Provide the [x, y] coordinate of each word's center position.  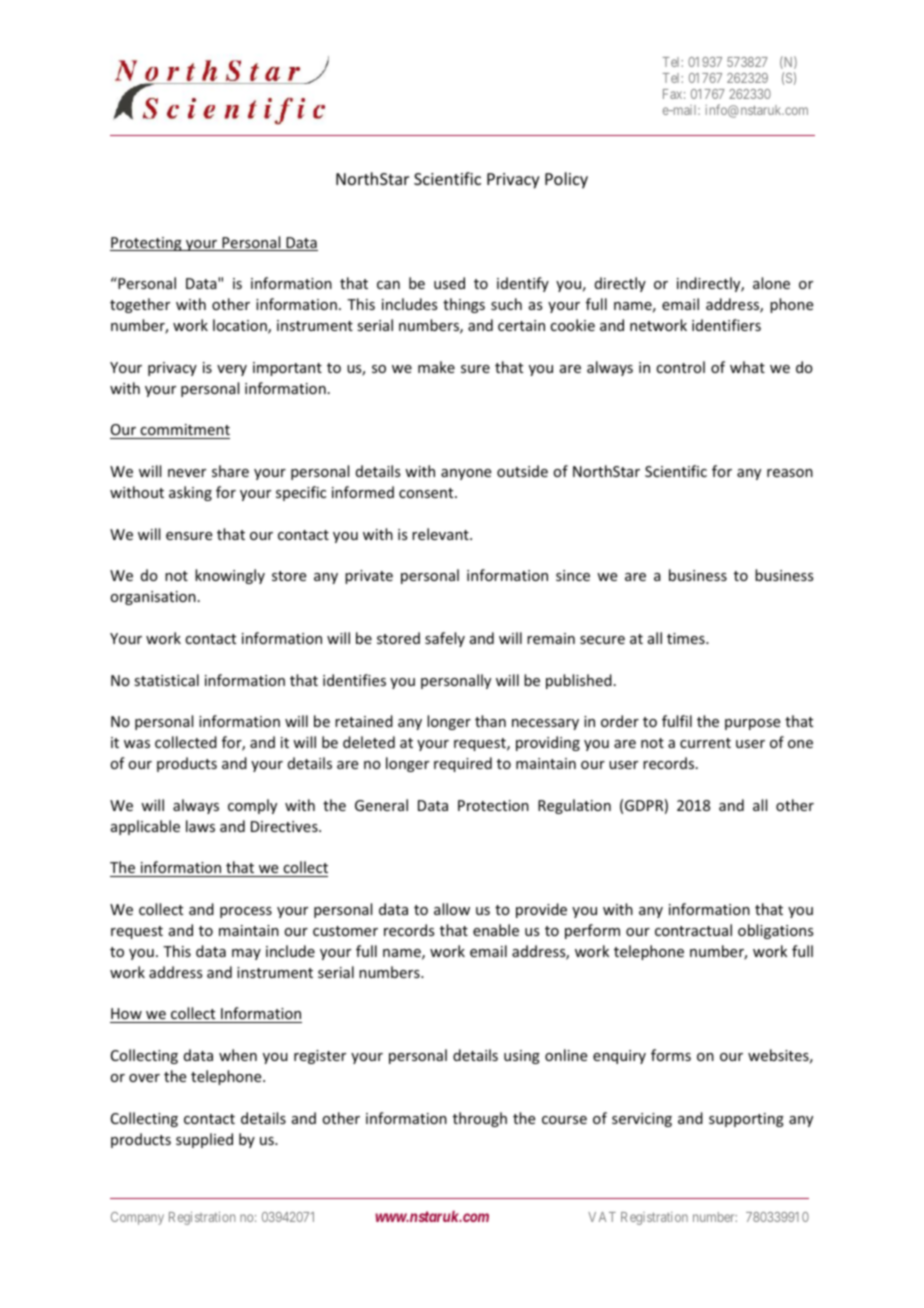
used [449, 283]
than [490, 721]
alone [771, 283]
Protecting [147, 244]
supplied [204, 1140]
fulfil [677, 721]
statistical [166, 680]
